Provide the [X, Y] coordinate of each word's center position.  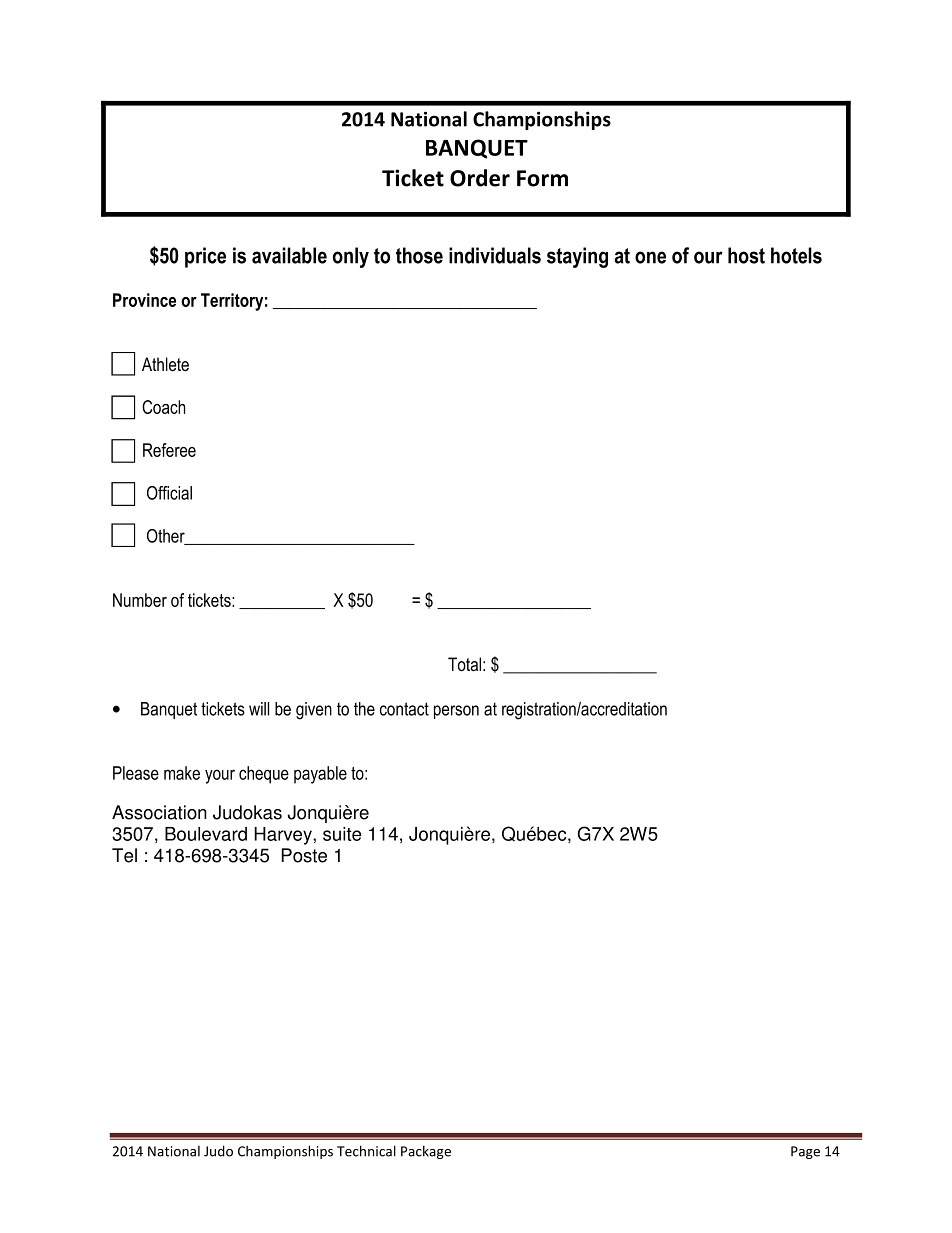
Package [426, 1152]
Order [480, 178]
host [746, 255]
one [650, 257]
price [205, 257]
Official [169, 493]
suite [342, 834]
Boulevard [206, 834]
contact [404, 709]
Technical [366, 1151]
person [456, 712]
